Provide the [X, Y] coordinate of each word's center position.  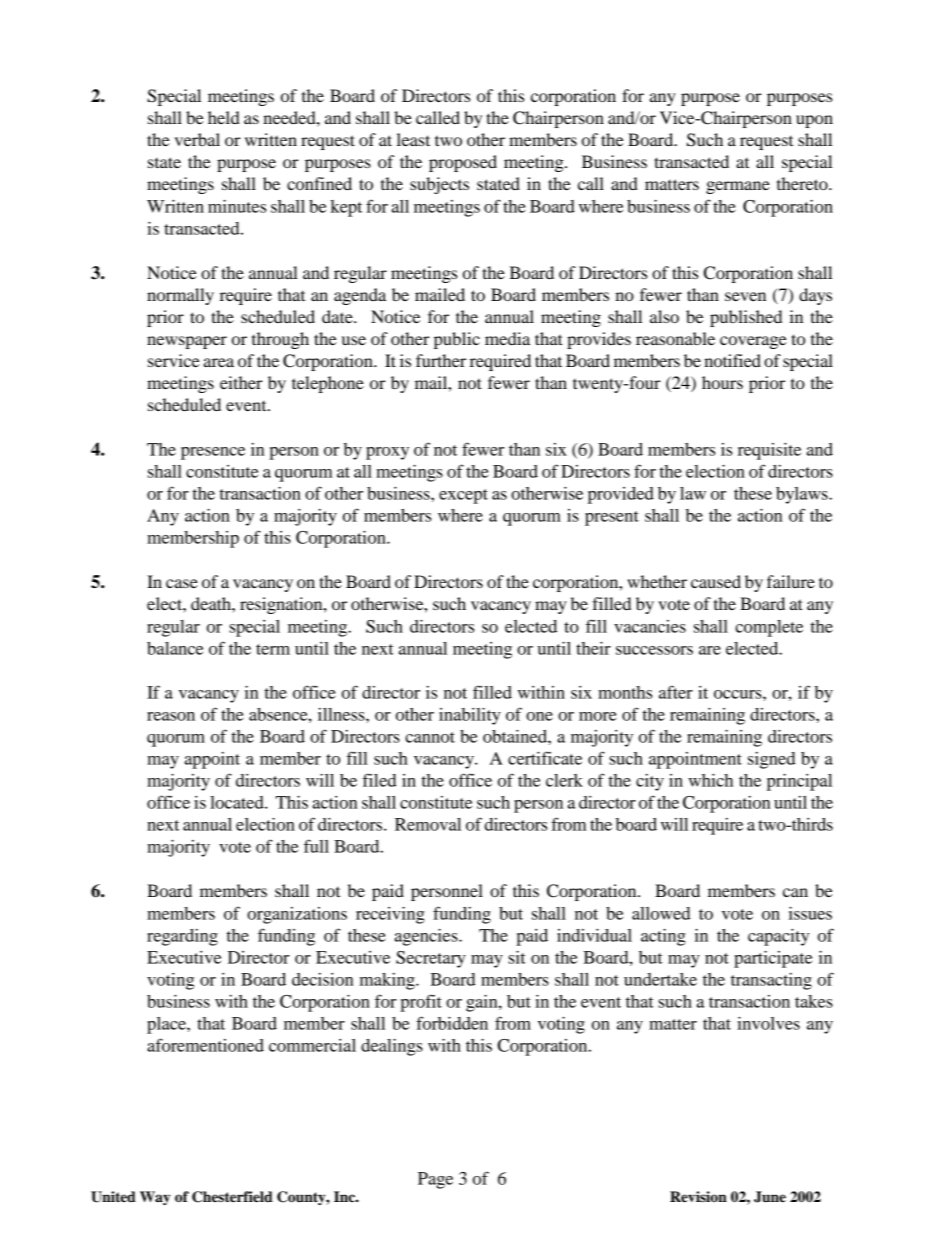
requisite [769, 451]
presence [213, 453]
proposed [463, 163]
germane [738, 187]
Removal [428, 824]
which [710, 780]
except [463, 496]
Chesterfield [232, 1197]
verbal [197, 139]
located [238, 802]
